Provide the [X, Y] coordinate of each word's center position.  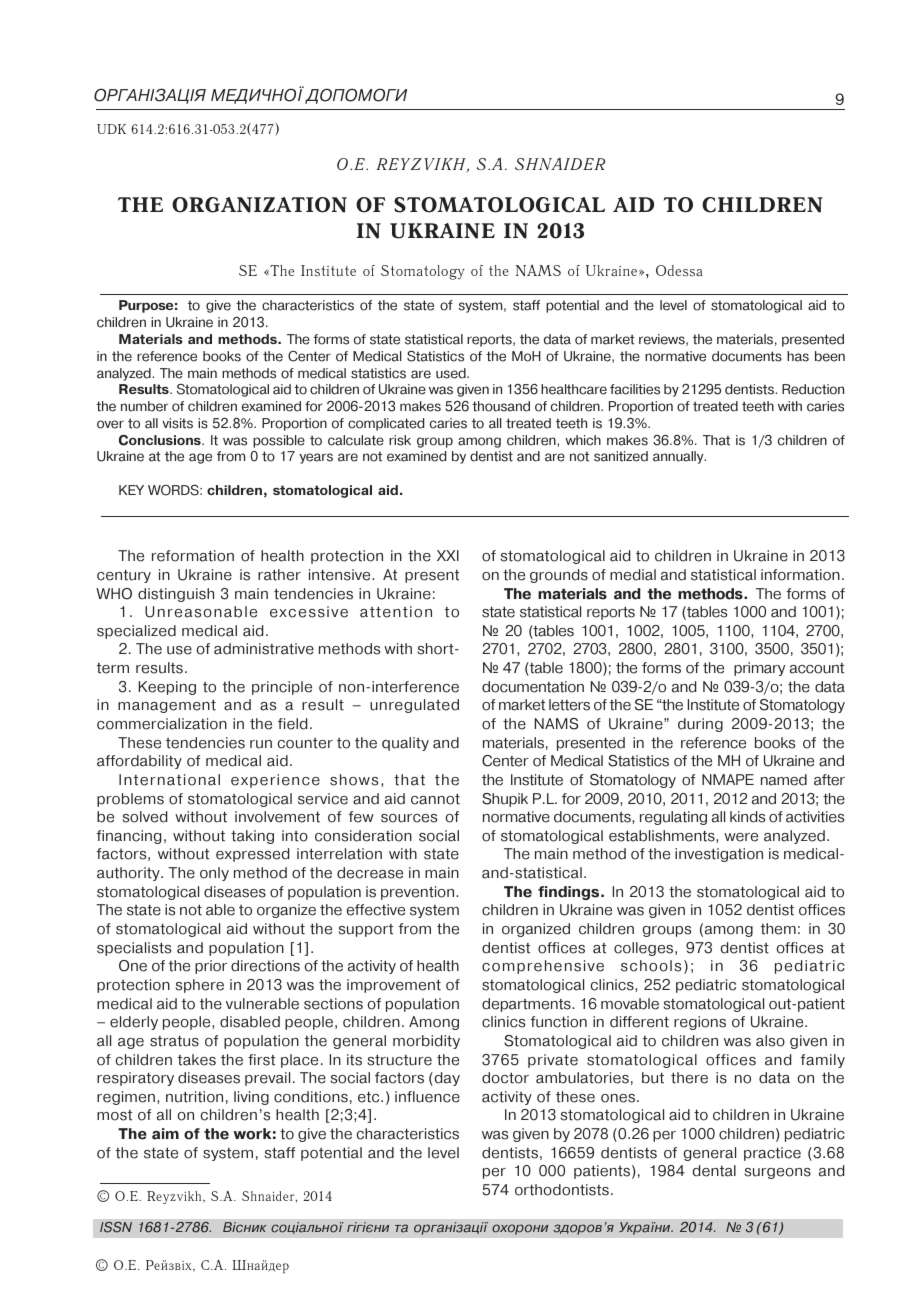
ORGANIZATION [259, 205]
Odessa [679, 271]
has [798, 356]
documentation [533, 687]
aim [165, 1134]
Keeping [167, 688]
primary [759, 669]
